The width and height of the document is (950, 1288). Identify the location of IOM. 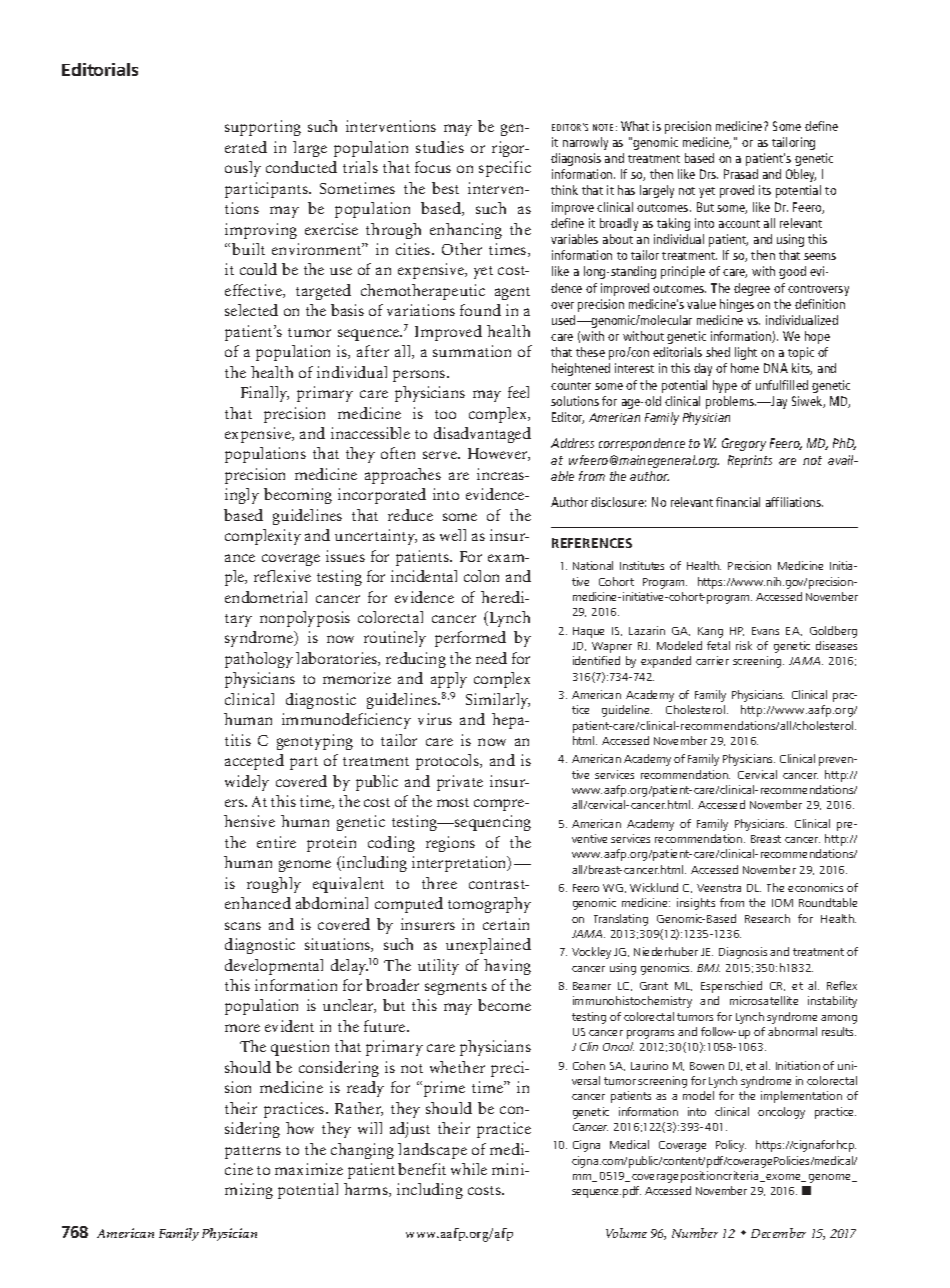
(782, 903).
